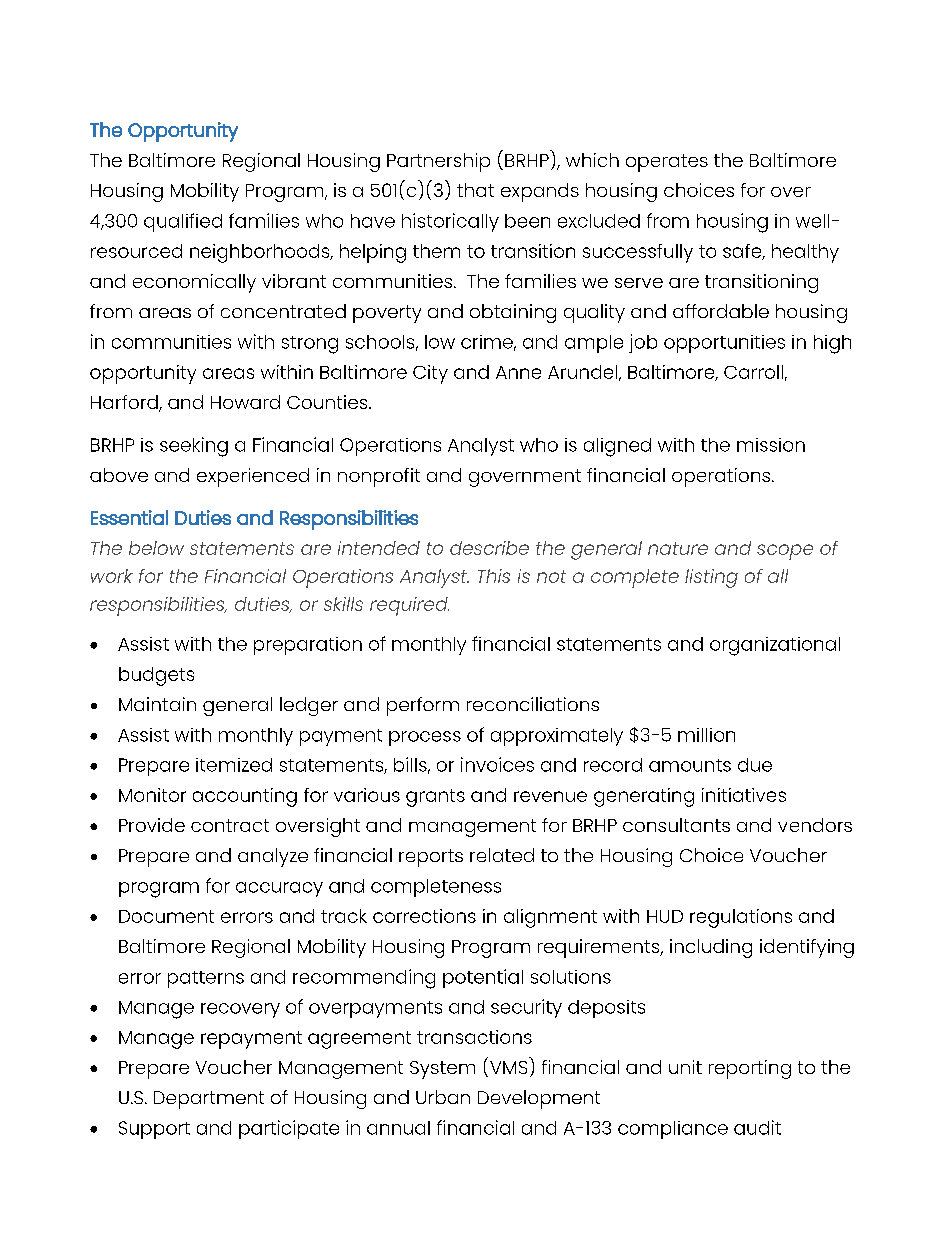 This page has height=1233, width=952. Describe the element at coordinates (209, 1100) in the page. I see `Department` at that location.
